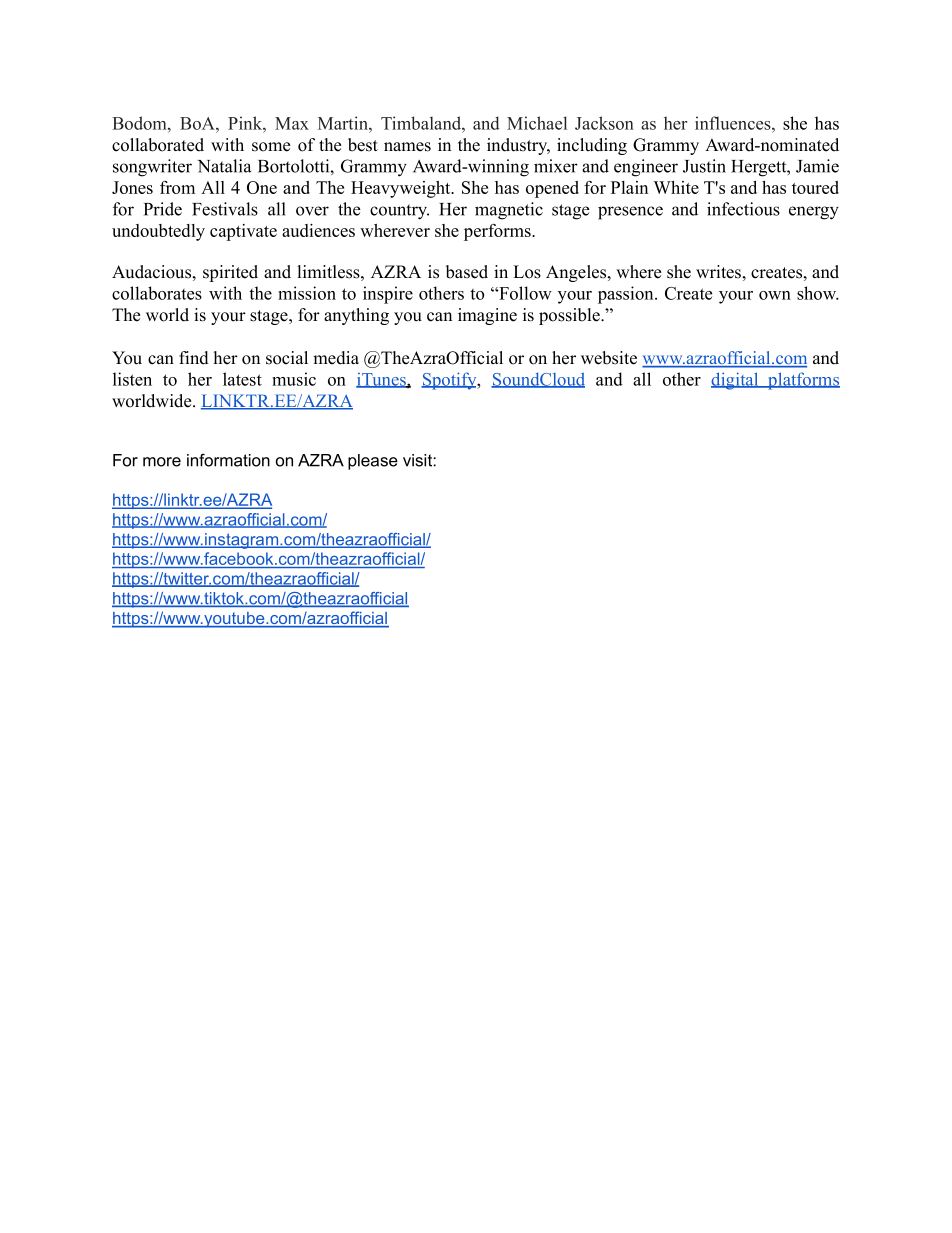 Image resolution: width=952 pixels, height=1233 pixels. I want to click on influences, so click(734, 123).
